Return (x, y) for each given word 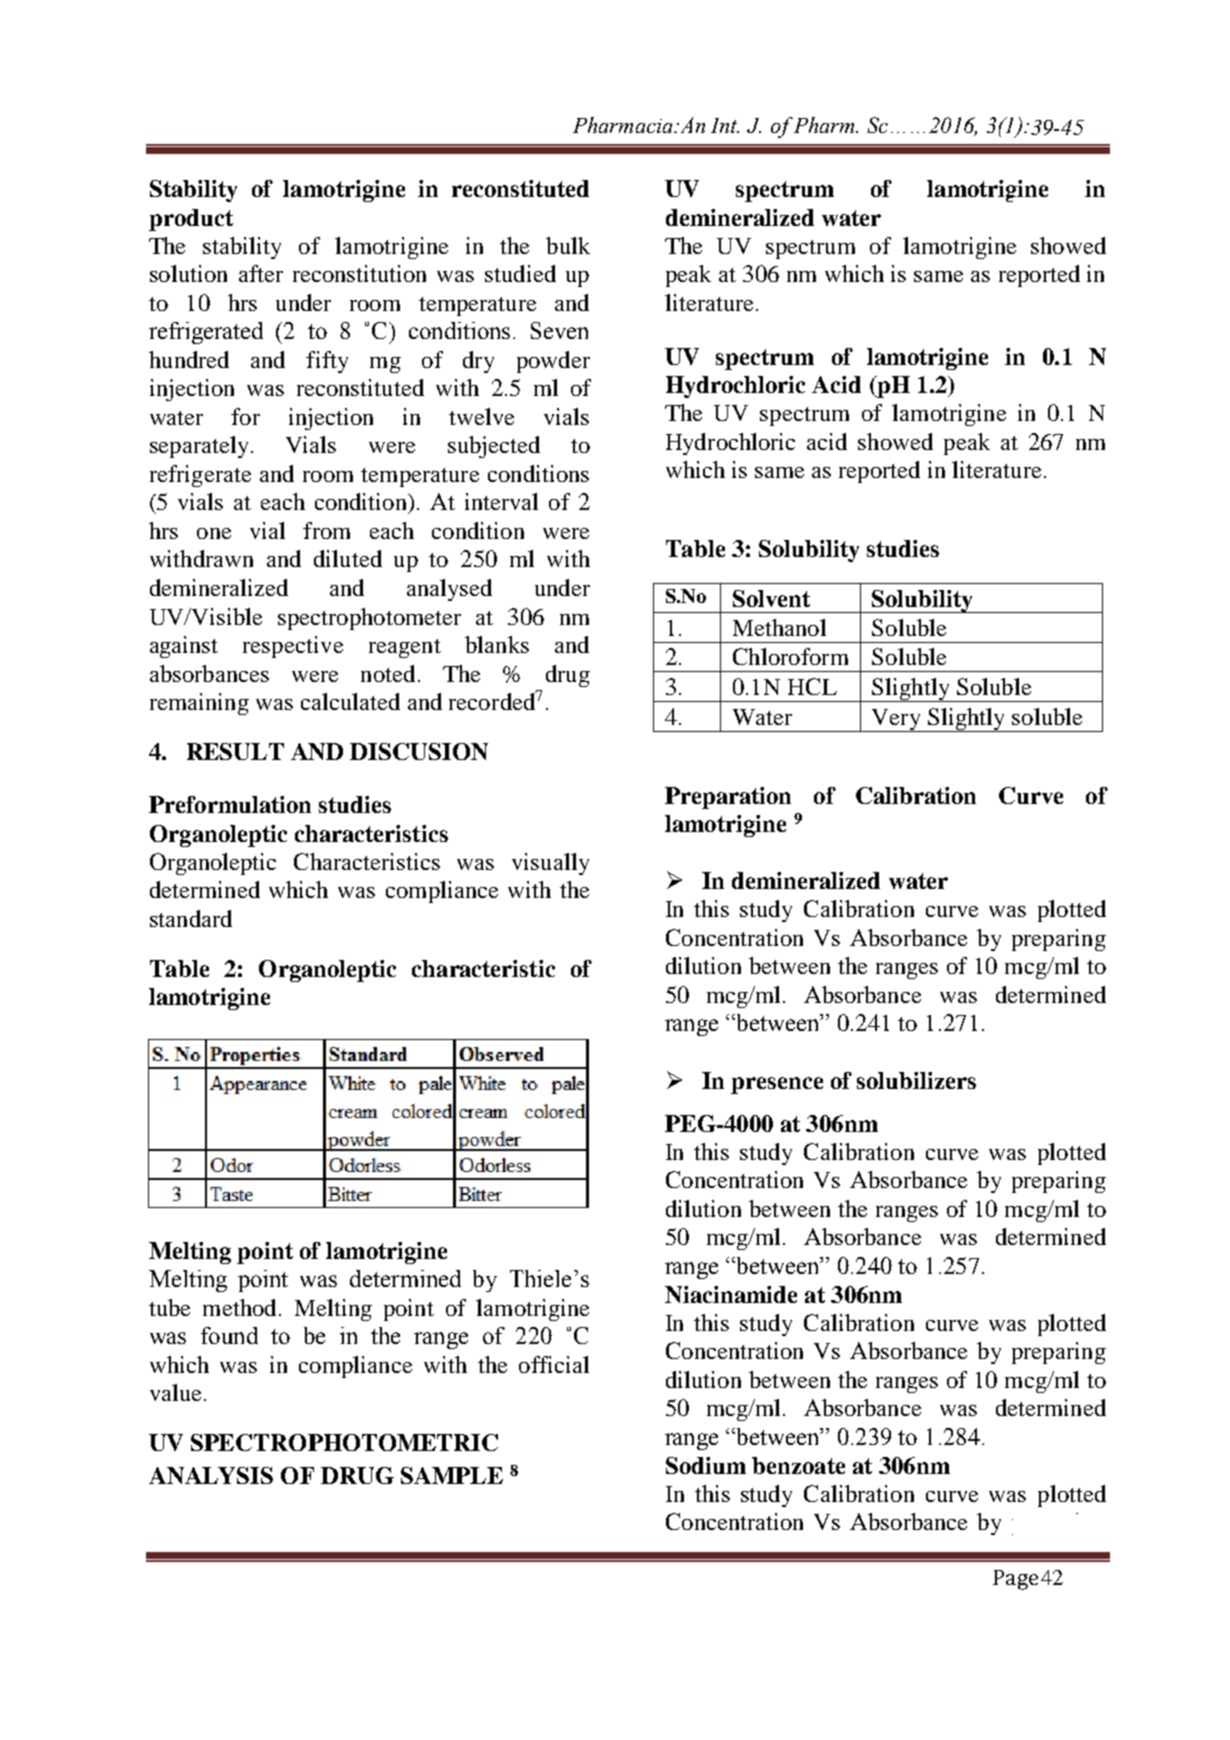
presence (777, 1085)
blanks (497, 644)
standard (191, 918)
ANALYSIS (211, 1475)
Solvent (771, 598)
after (261, 273)
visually (550, 864)
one (214, 533)
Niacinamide (731, 1294)
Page (1015, 1580)
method (239, 1307)
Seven (559, 330)
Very (896, 720)
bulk (568, 245)
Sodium (706, 1465)
